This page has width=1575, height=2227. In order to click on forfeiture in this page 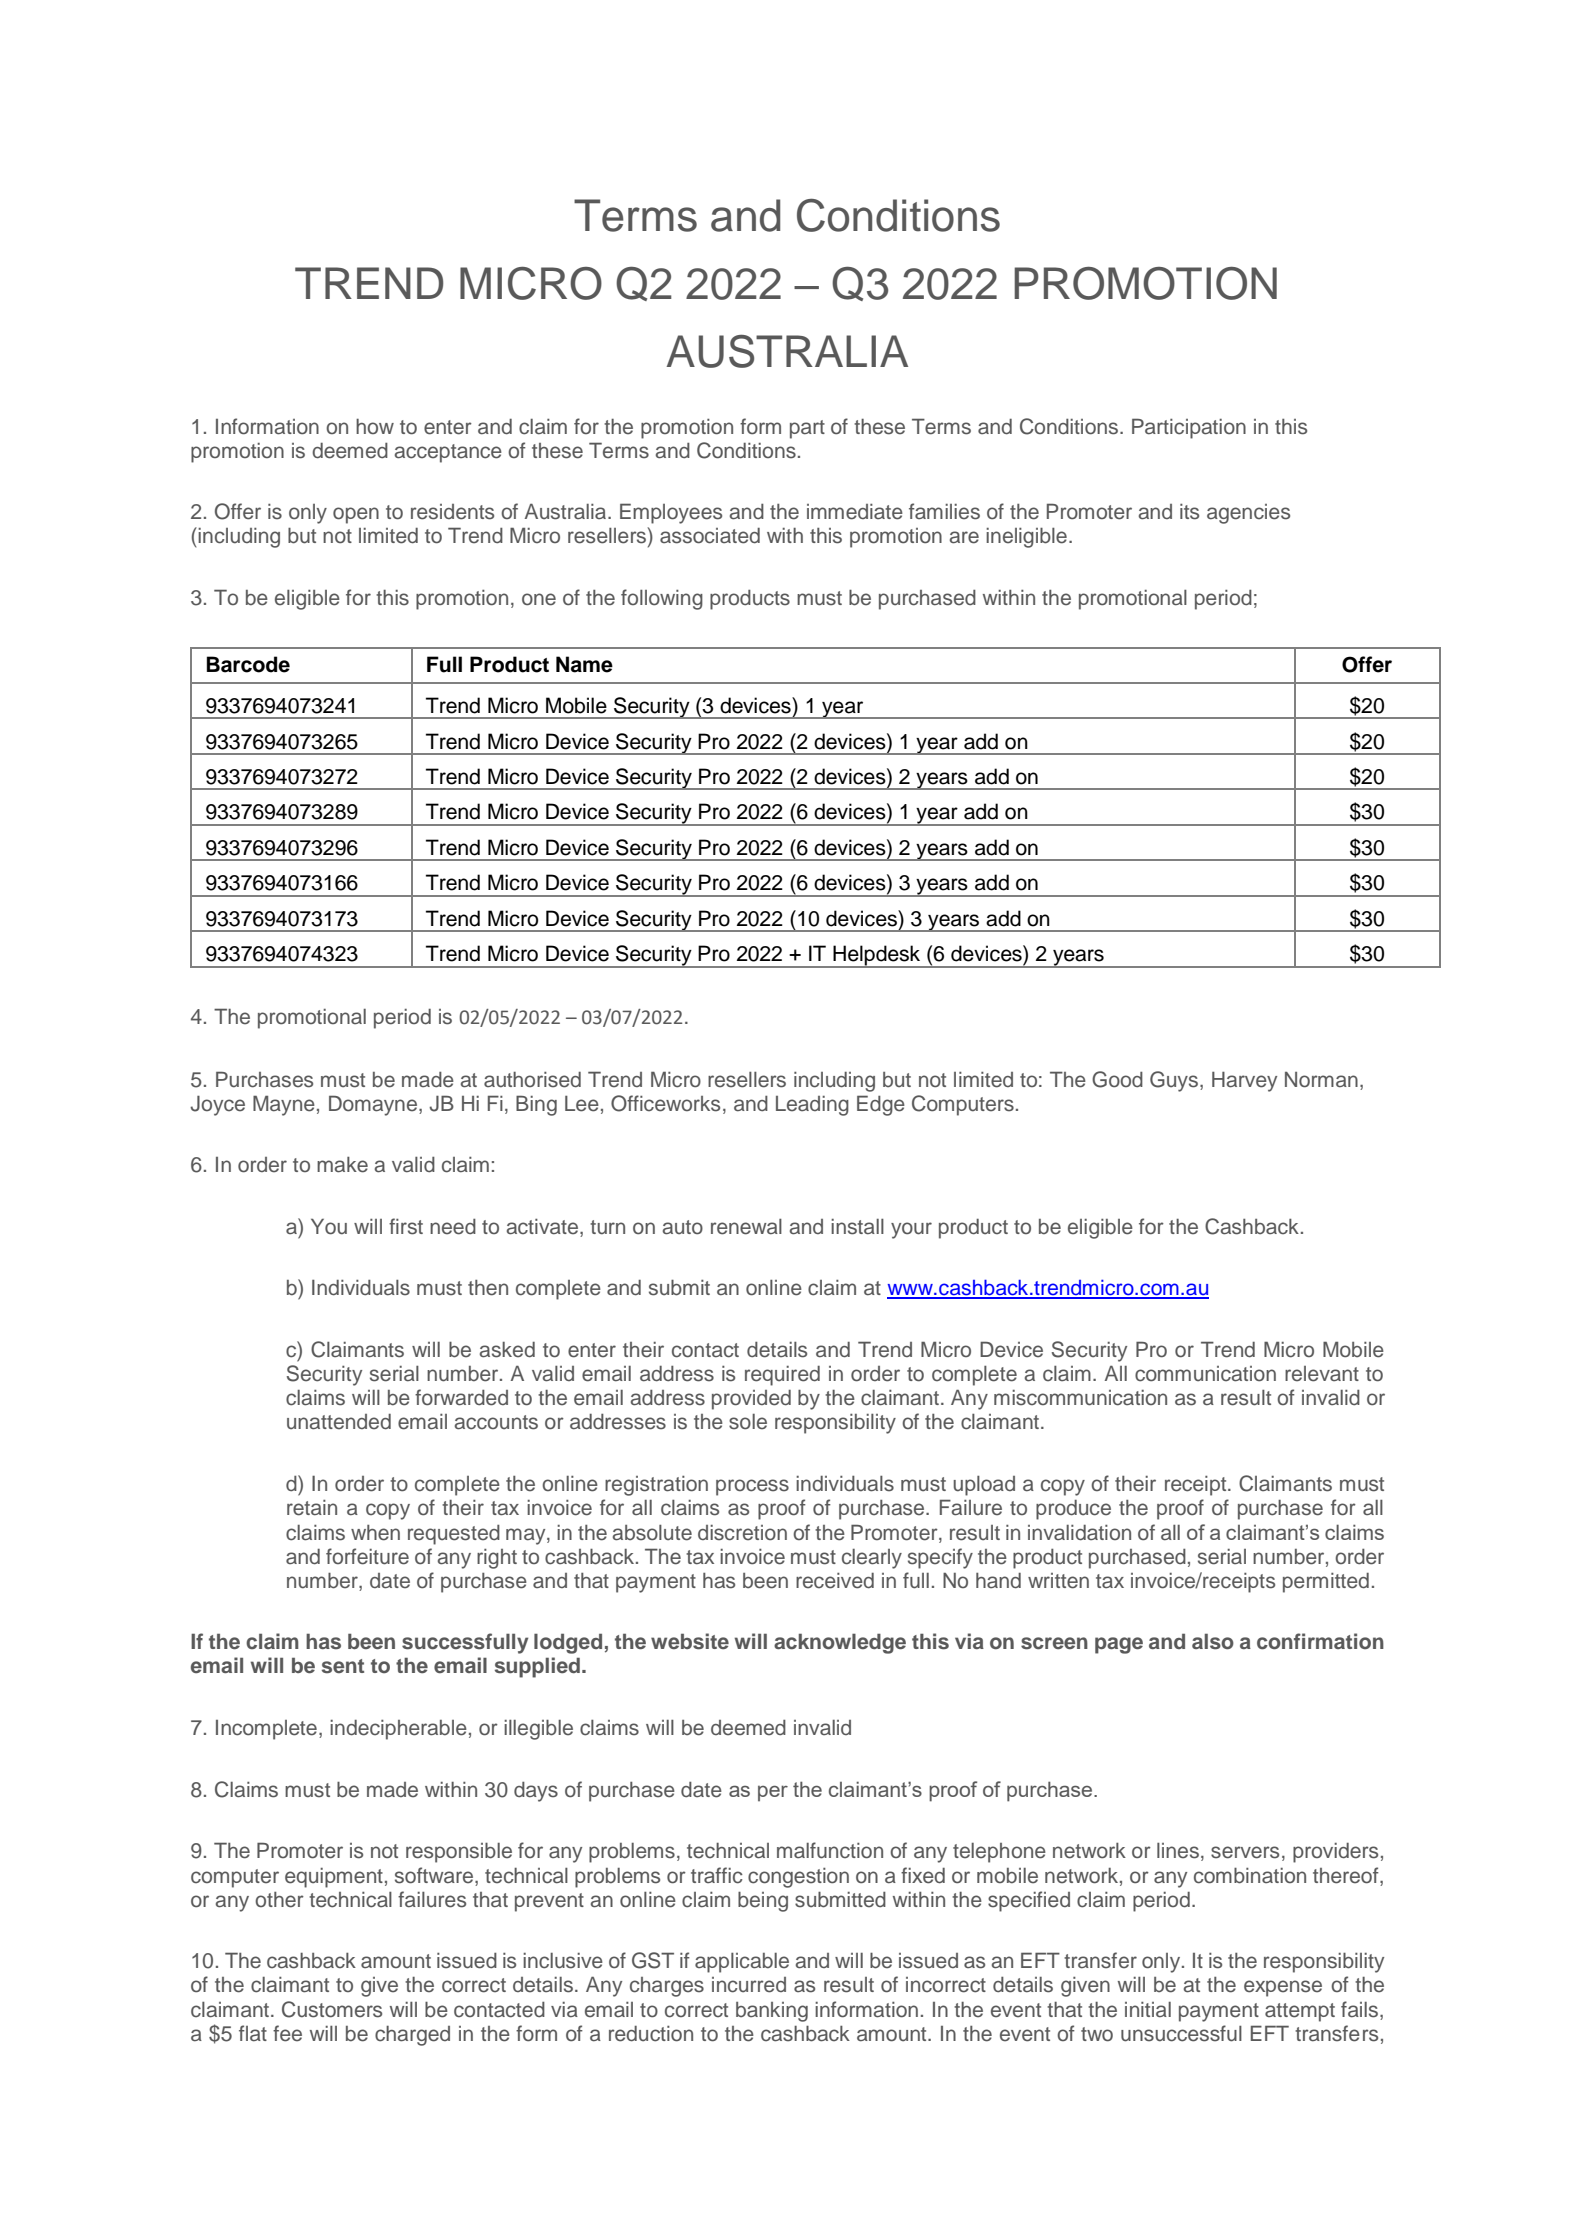, I will do `click(367, 1556)`.
